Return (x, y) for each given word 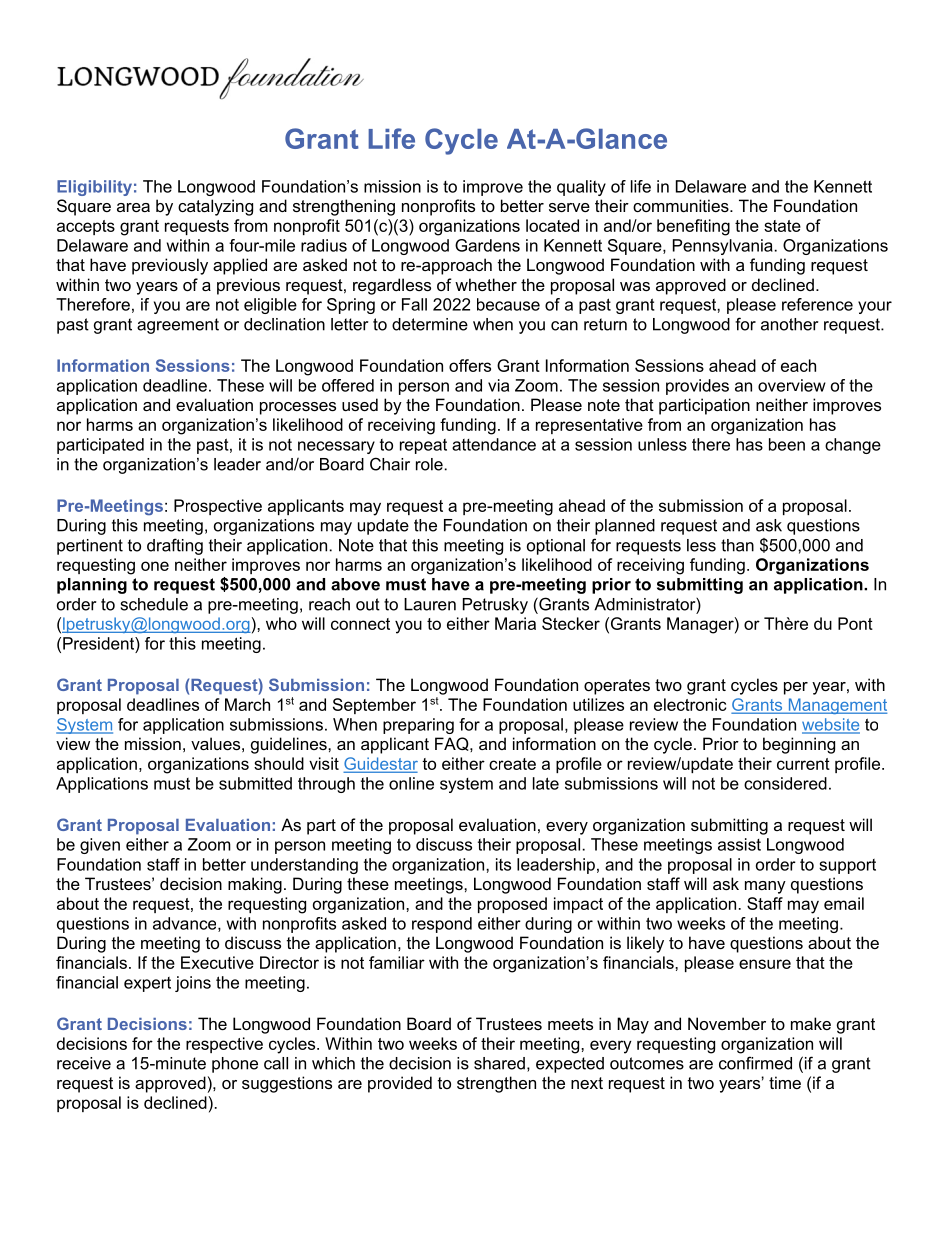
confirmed (755, 1063)
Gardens (487, 245)
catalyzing (215, 207)
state (782, 226)
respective (224, 1045)
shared (499, 1063)
